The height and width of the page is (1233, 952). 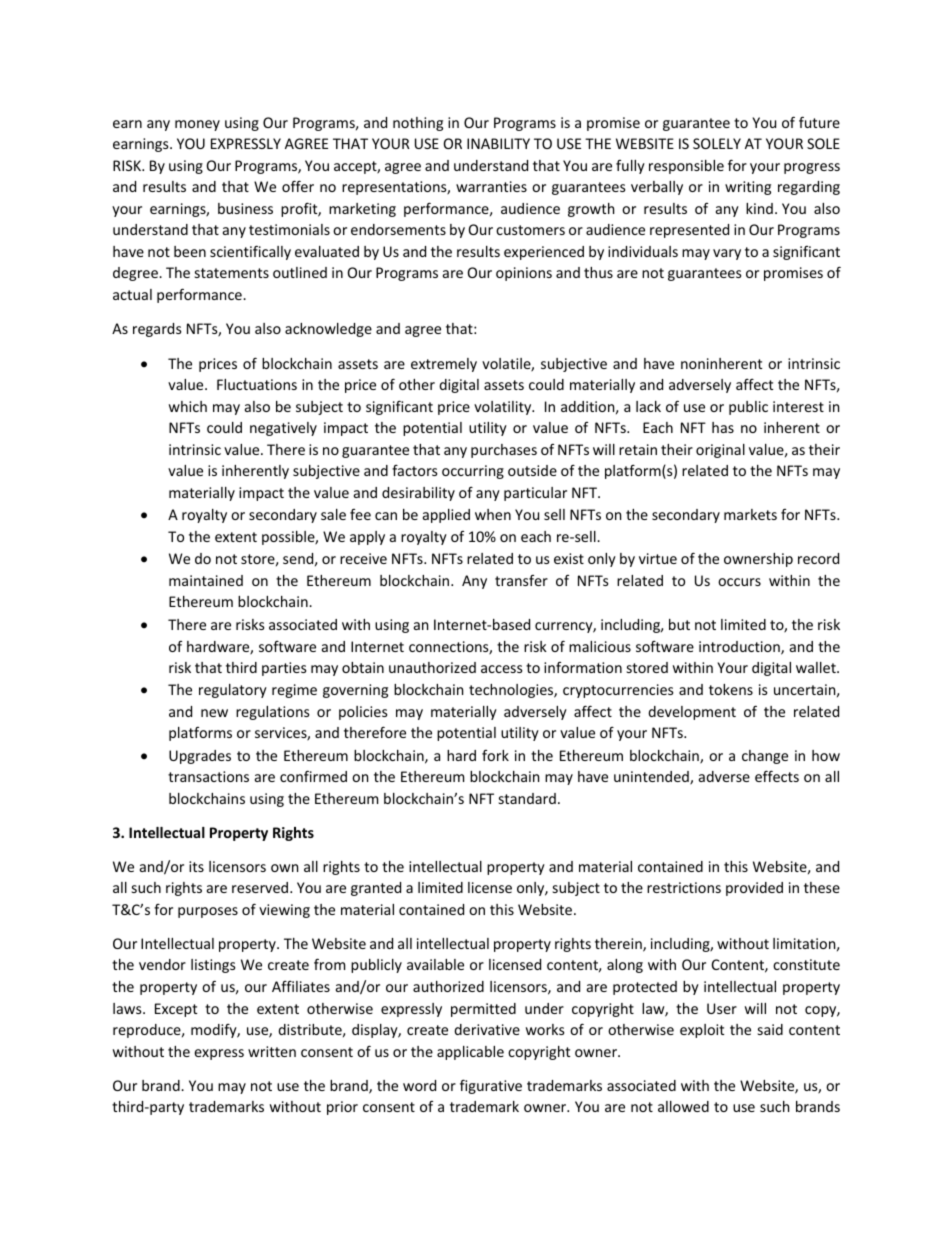 I want to click on money, so click(x=197, y=125).
